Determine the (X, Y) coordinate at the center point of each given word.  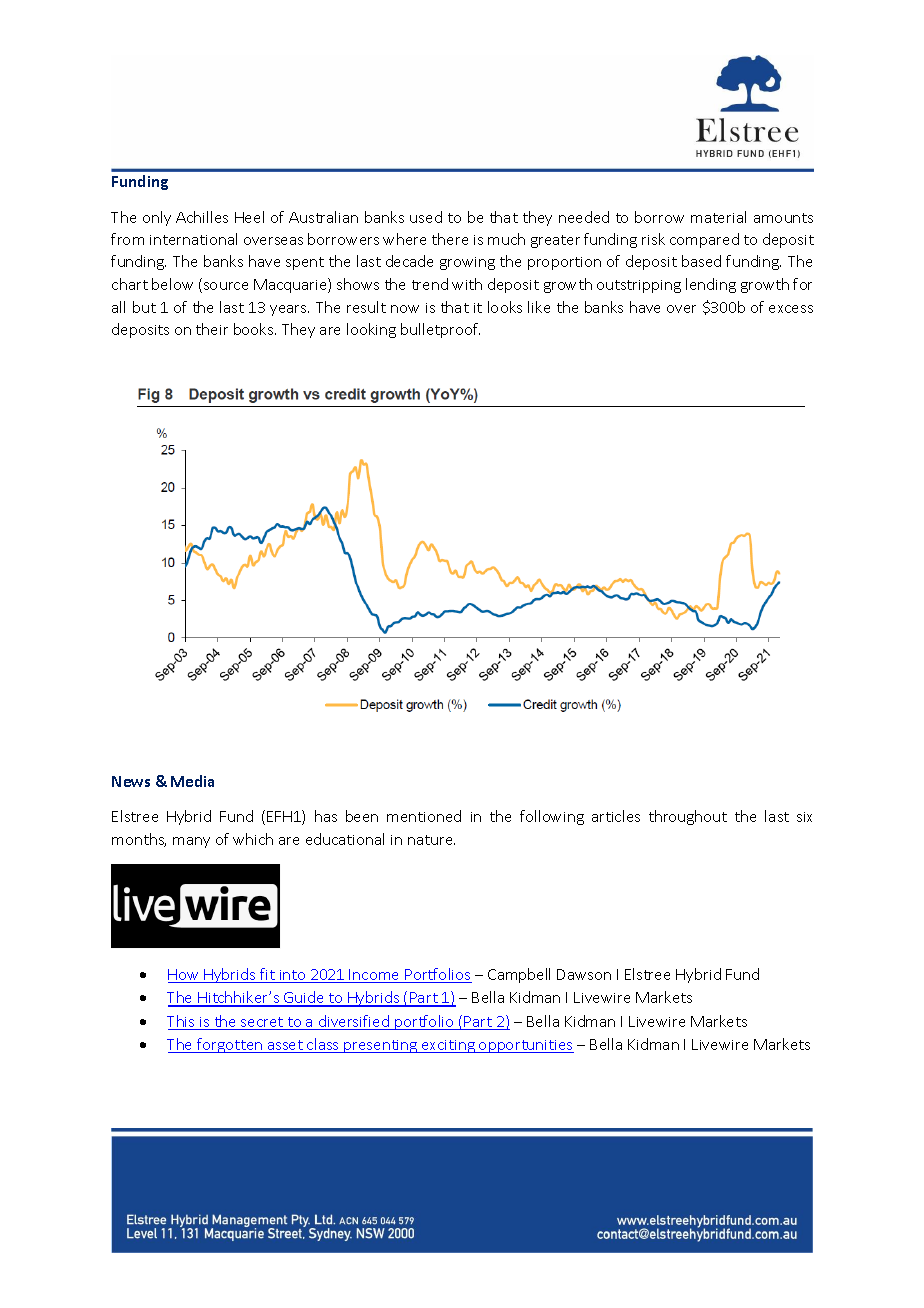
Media (192, 781)
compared (704, 240)
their (212, 329)
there (450, 239)
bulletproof (440, 330)
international (193, 239)
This (182, 1022)
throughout (688, 817)
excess (791, 309)
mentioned (424, 816)
